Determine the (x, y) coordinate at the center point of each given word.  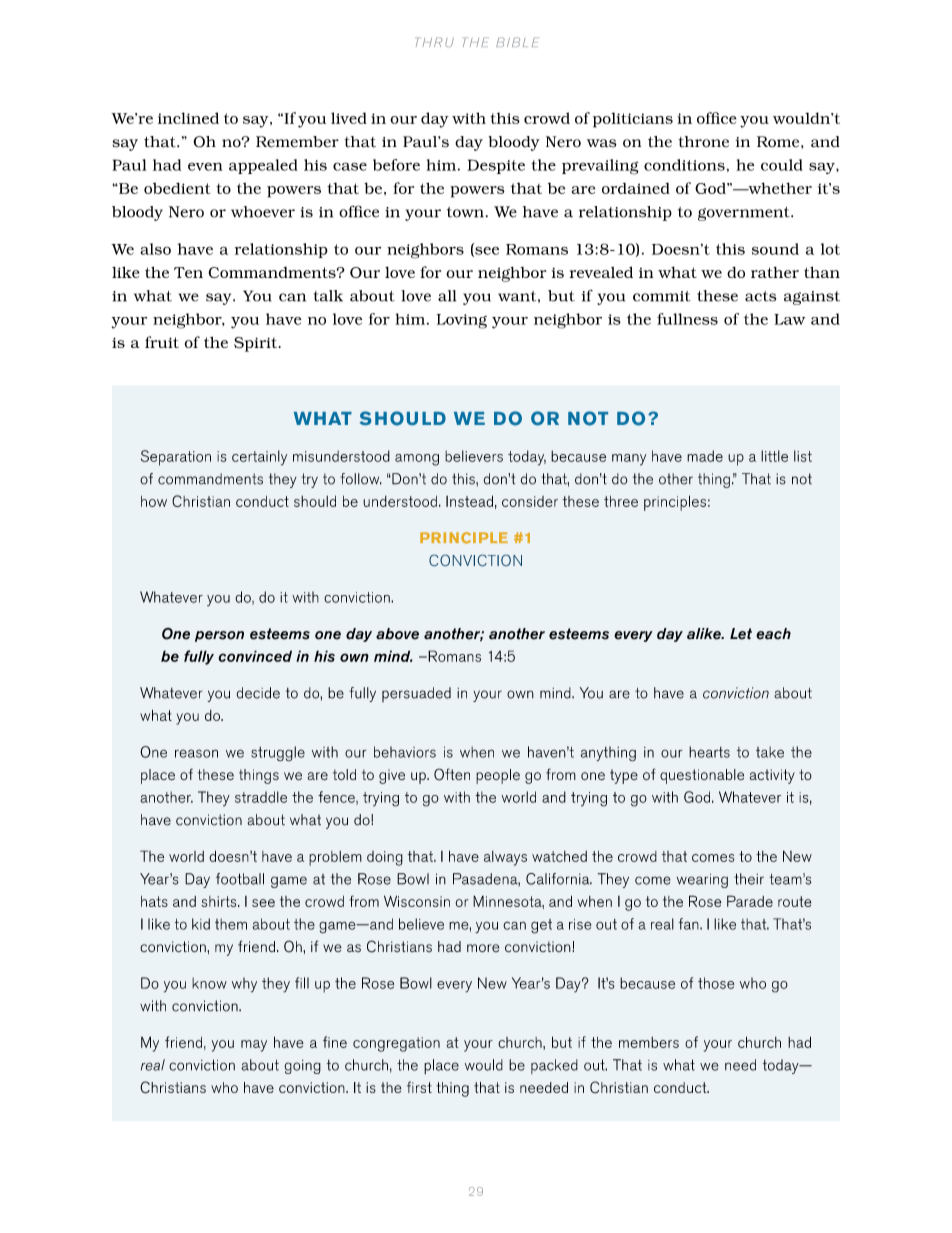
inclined (188, 118)
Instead (469, 501)
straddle (261, 797)
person (219, 636)
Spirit (257, 344)
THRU (435, 42)
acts (760, 296)
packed (554, 1066)
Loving (462, 321)
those (716, 983)
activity (772, 776)
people (498, 776)
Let (741, 634)
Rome (779, 142)
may (254, 1046)
